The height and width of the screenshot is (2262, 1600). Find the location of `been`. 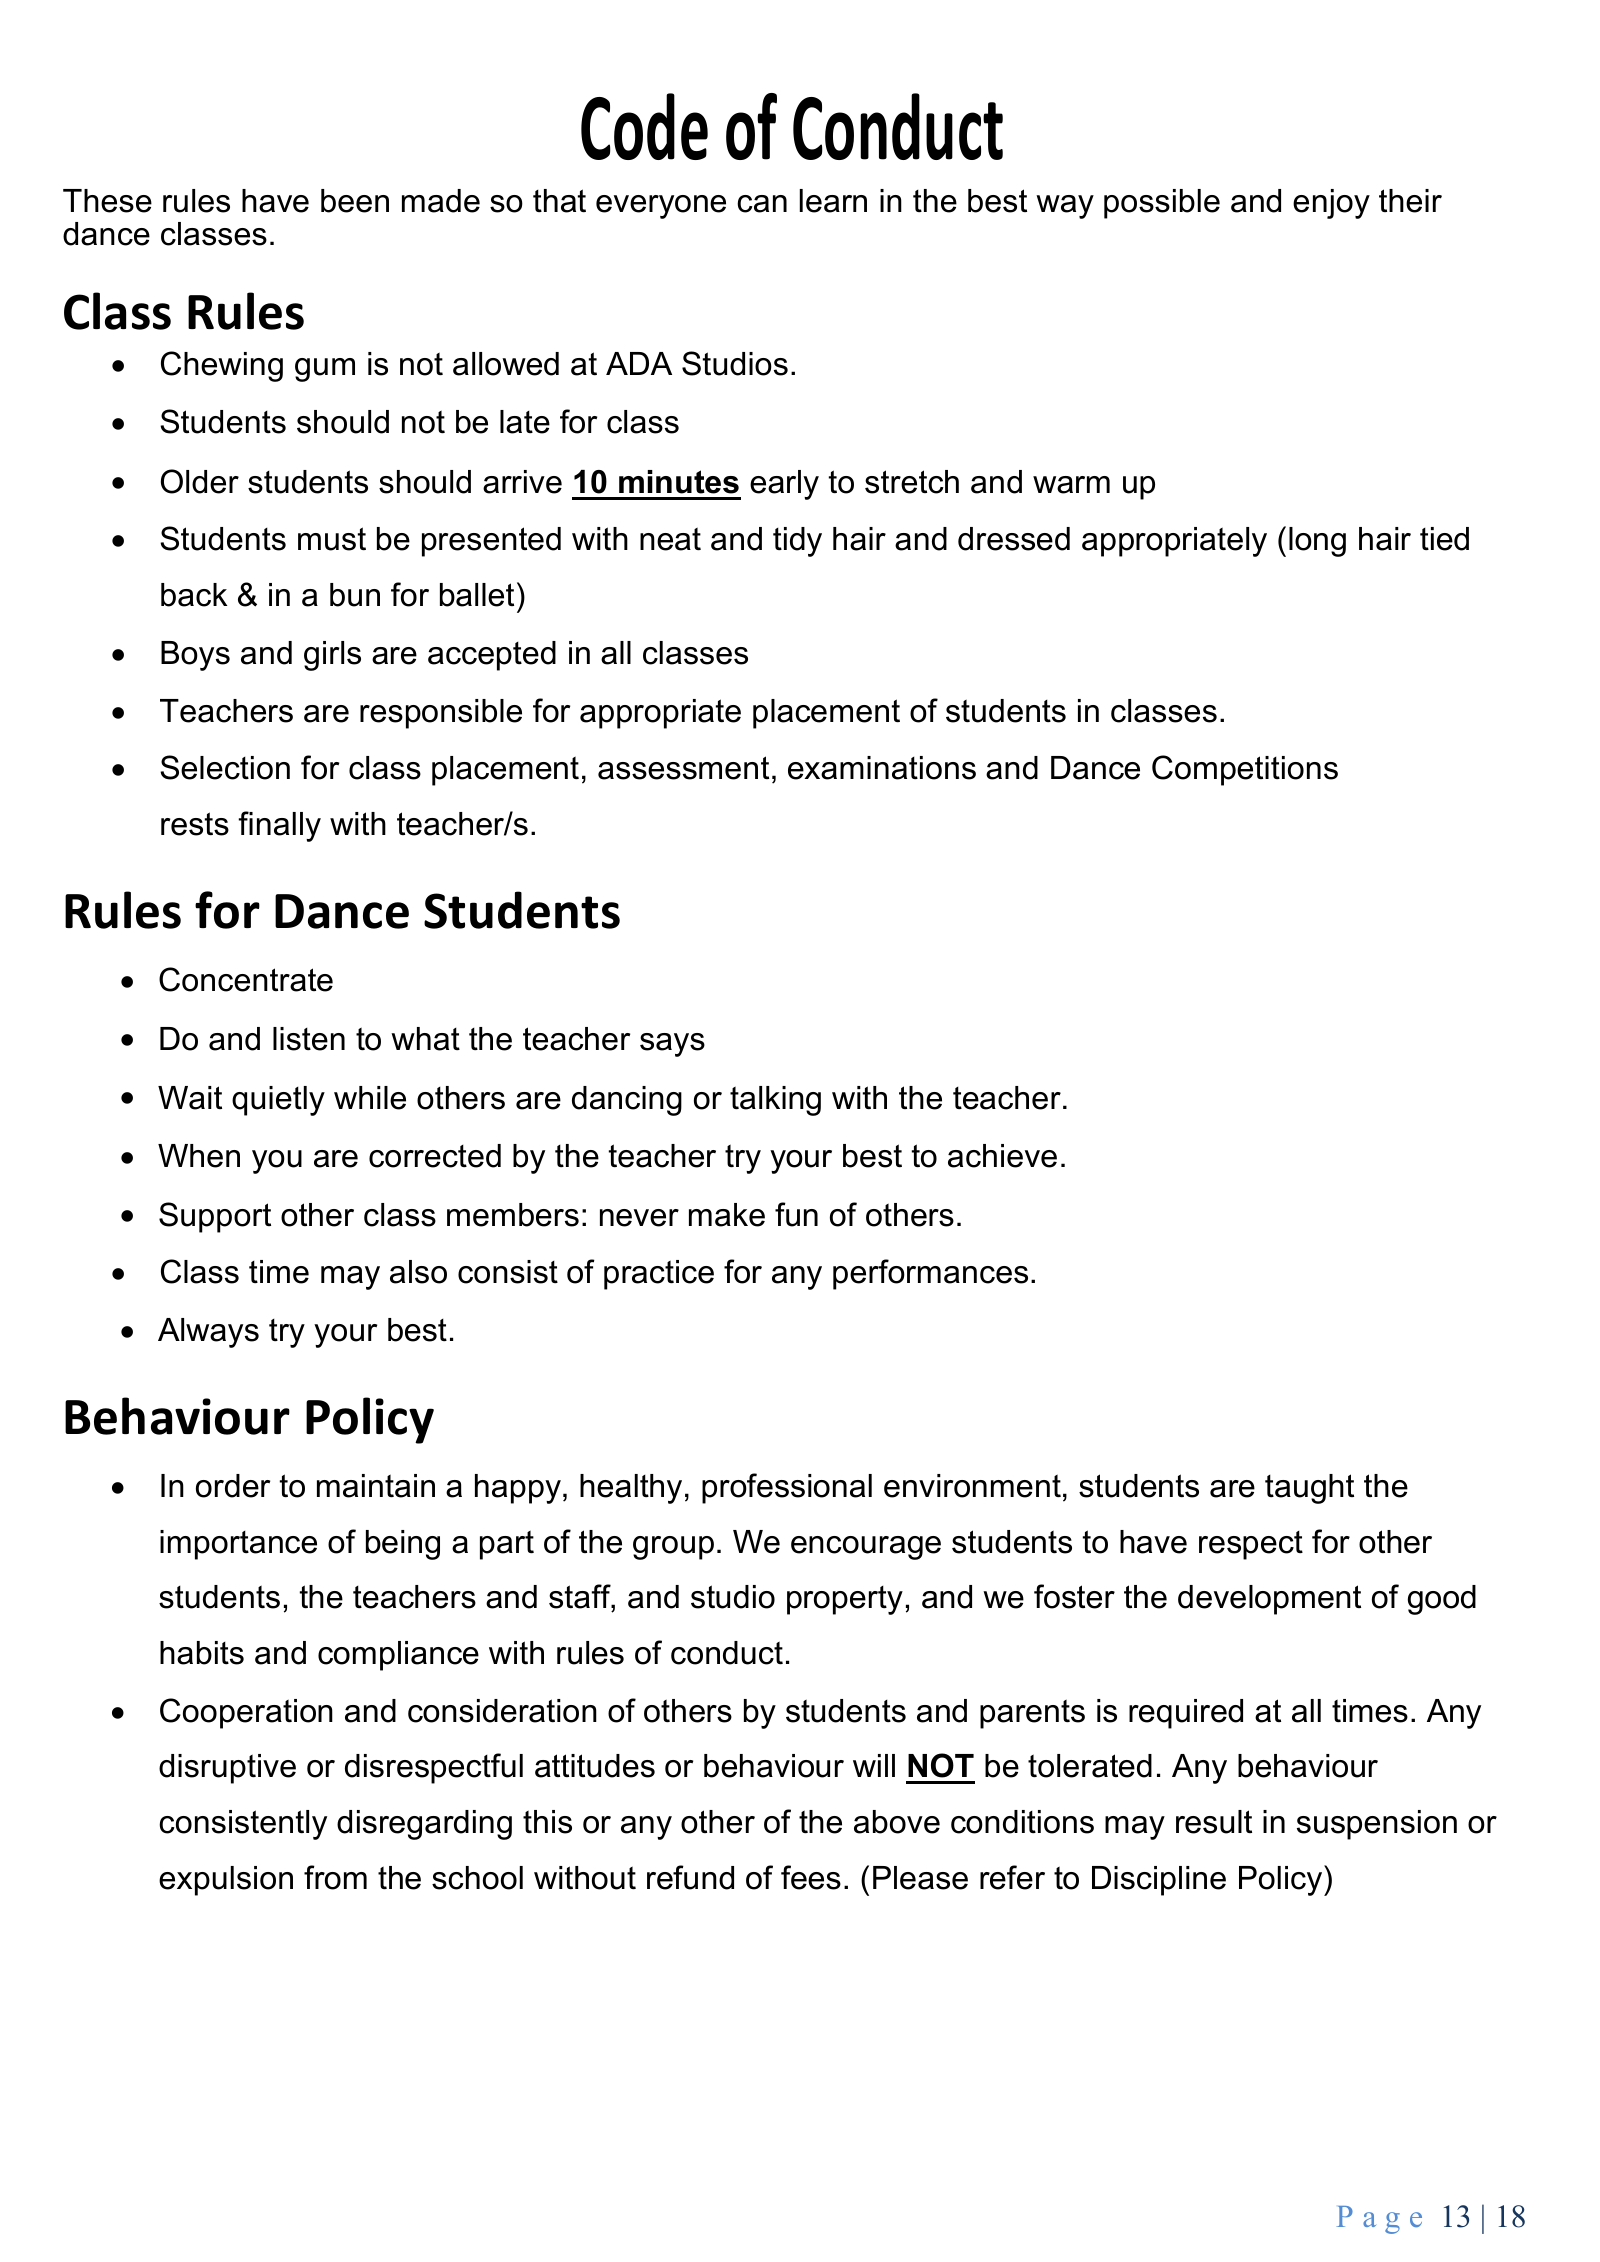

been is located at coordinates (355, 201).
